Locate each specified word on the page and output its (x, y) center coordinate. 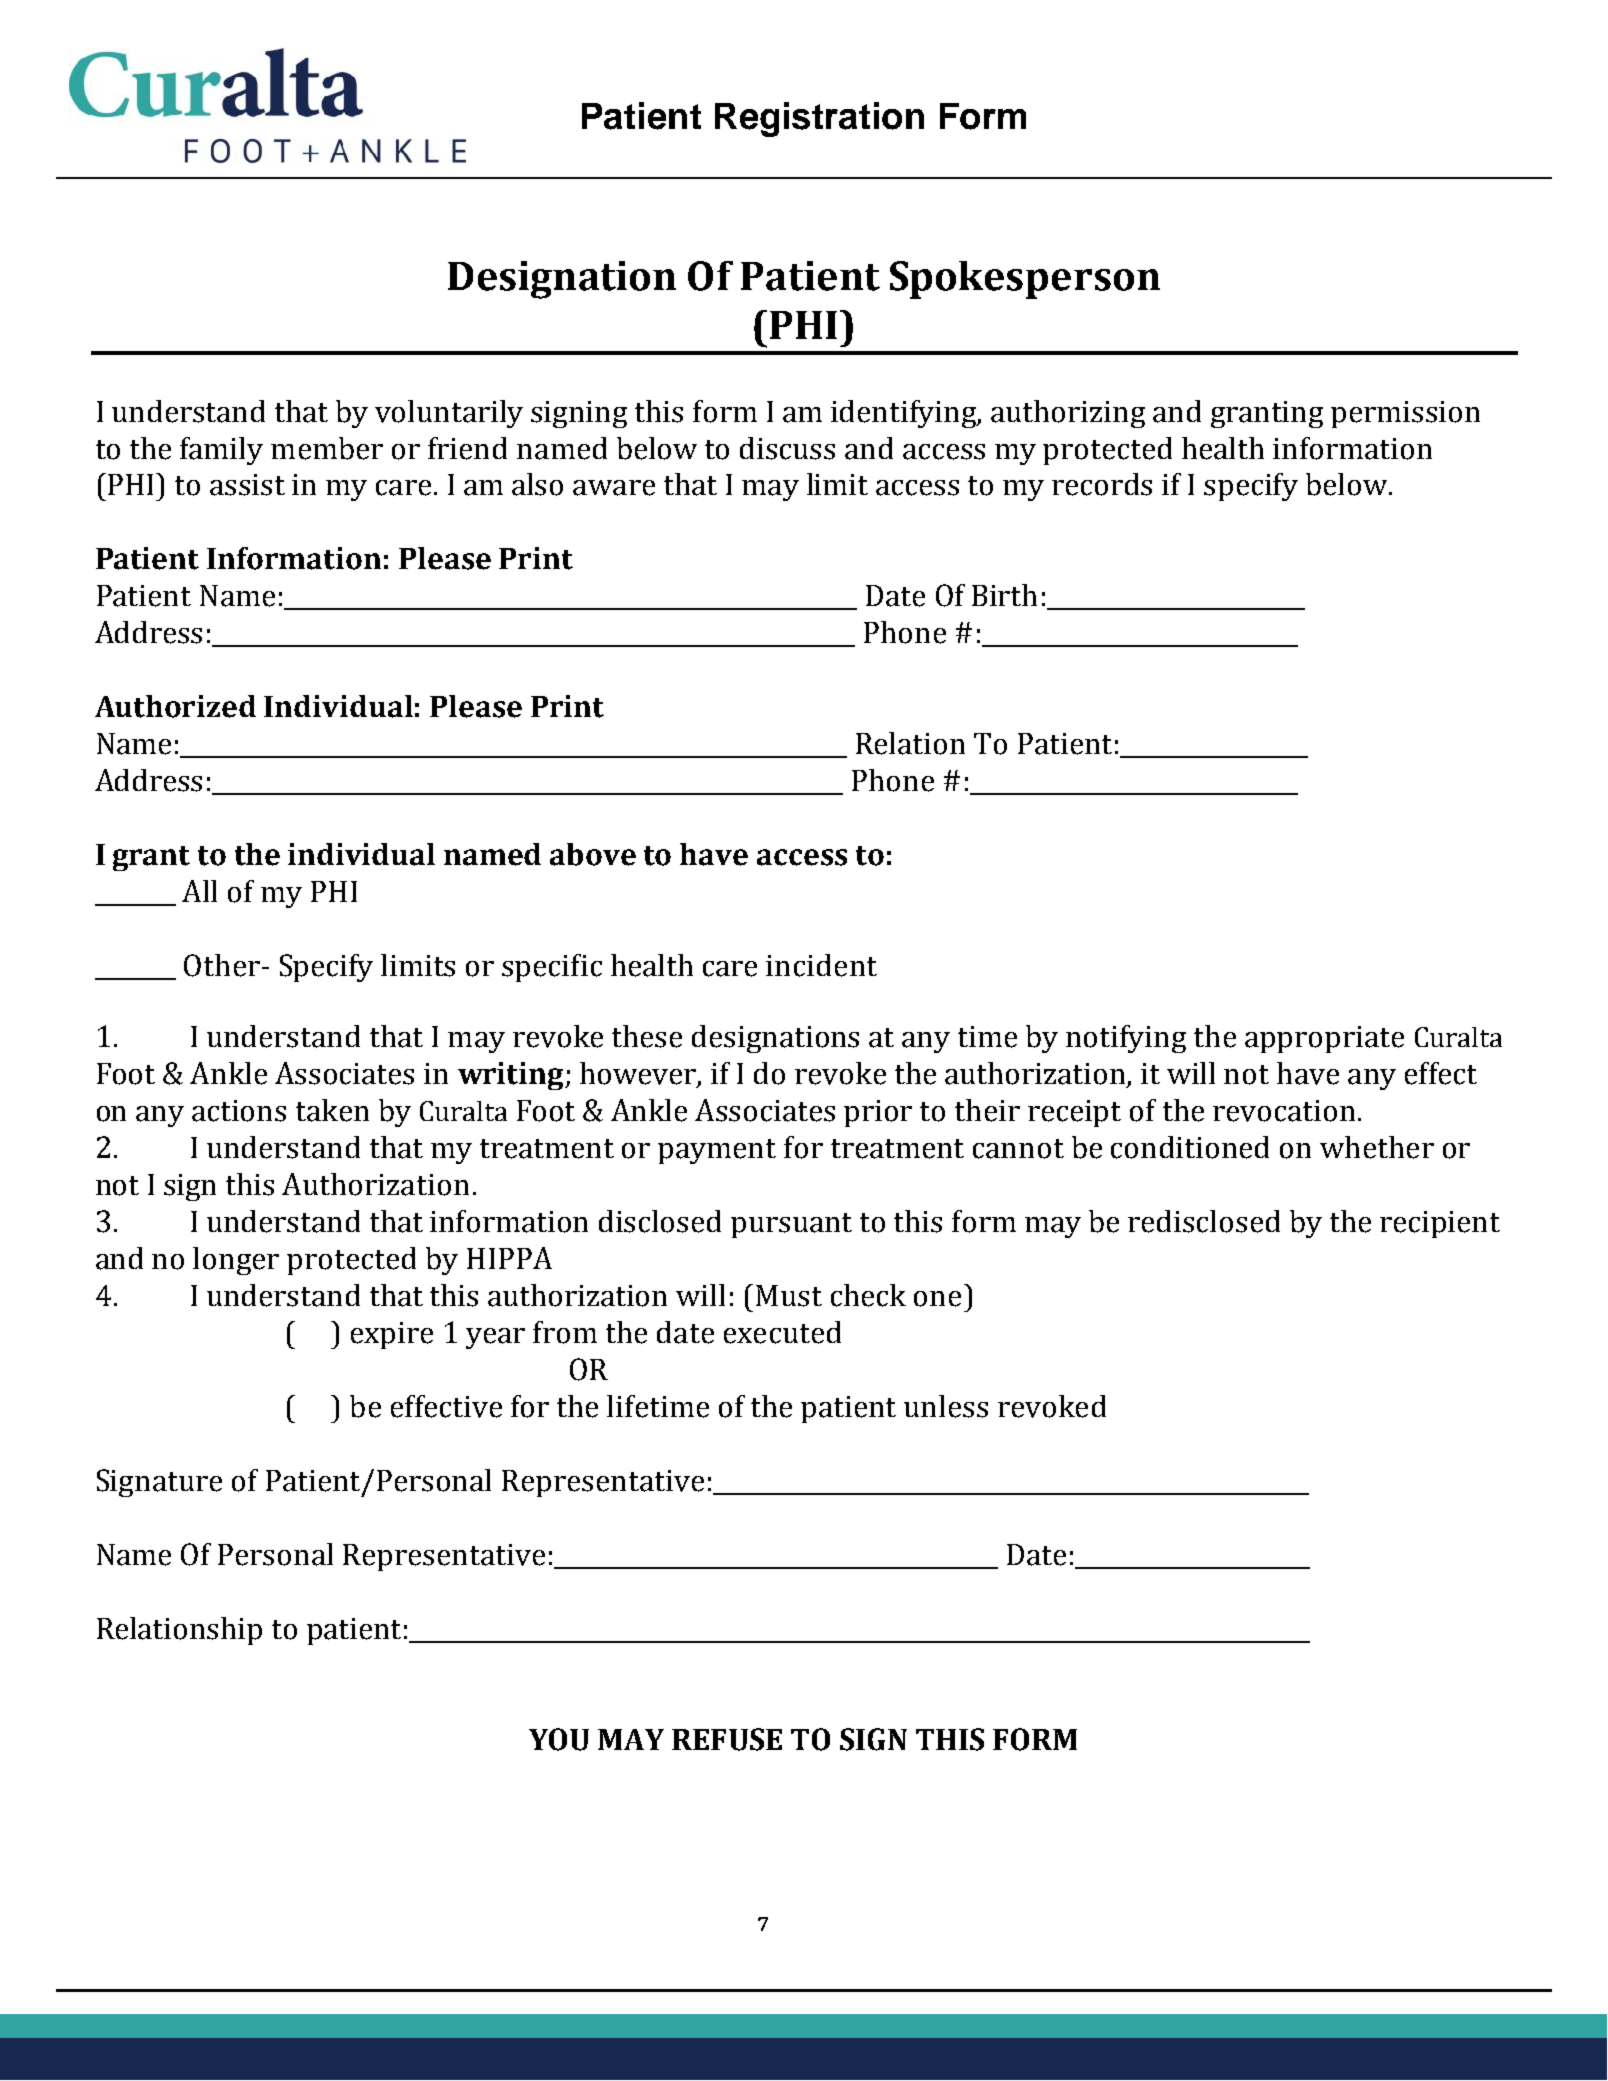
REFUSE (727, 1739)
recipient (1440, 1224)
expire (392, 1335)
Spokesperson (1025, 280)
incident (821, 965)
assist (247, 485)
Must (789, 1296)
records (1102, 484)
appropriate (1324, 1039)
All (199, 891)
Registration (819, 119)
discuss (787, 448)
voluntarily (449, 414)
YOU (559, 1739)
